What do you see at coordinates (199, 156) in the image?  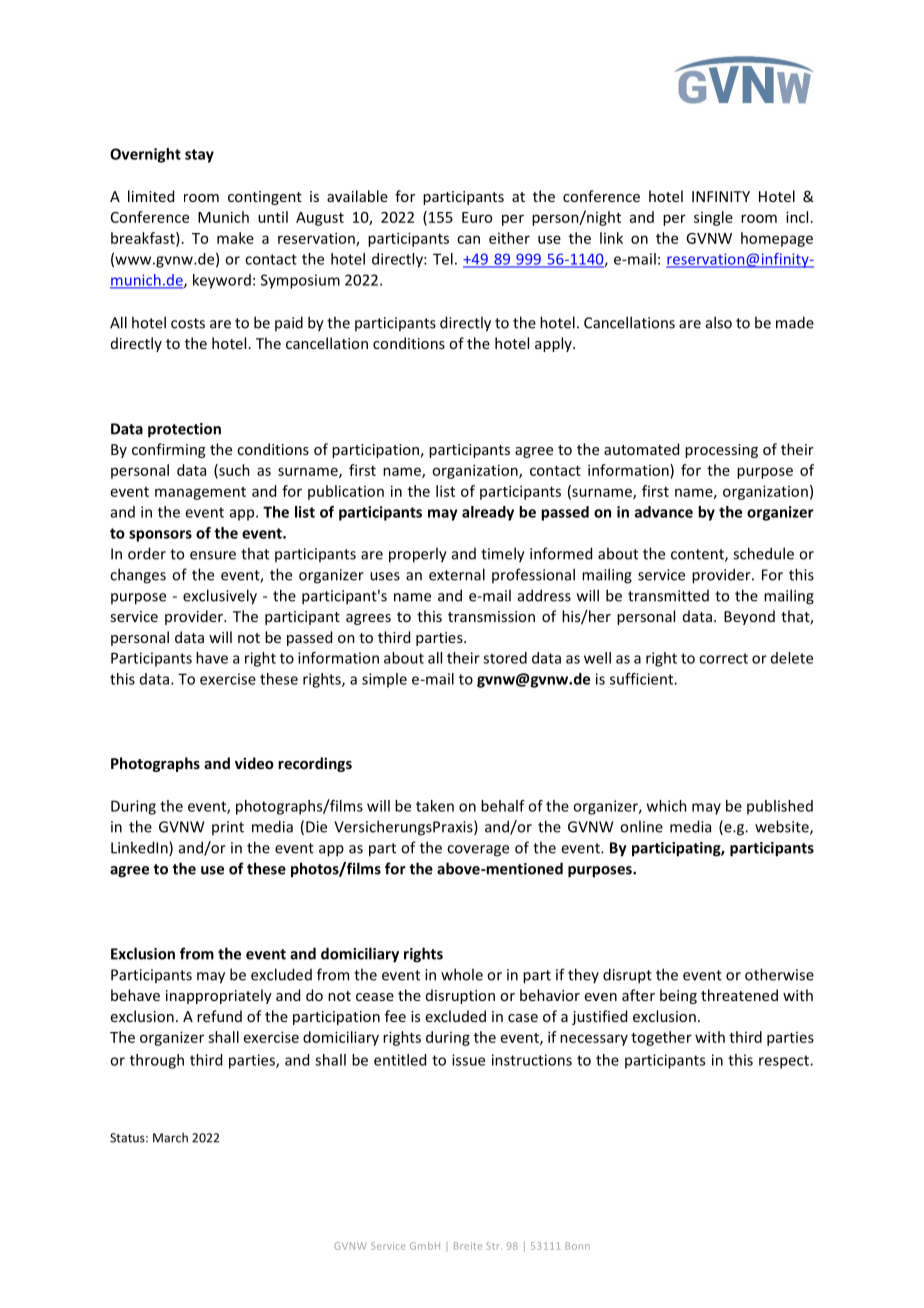 I see `stay` at bounding box center [199, 156].
